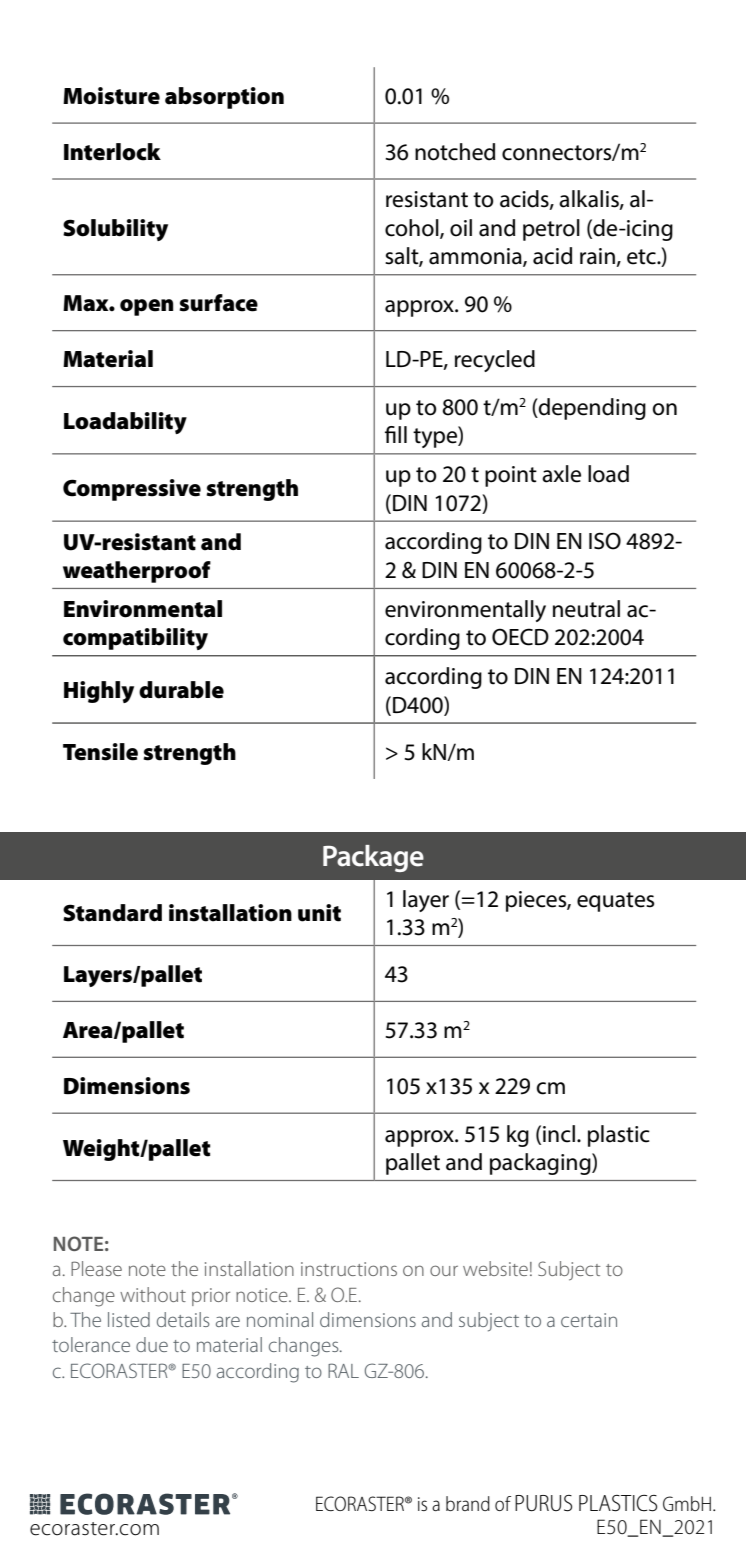 This screenshot has height=1568, width=746. I want to click on Interlock, so click(112, 152).
